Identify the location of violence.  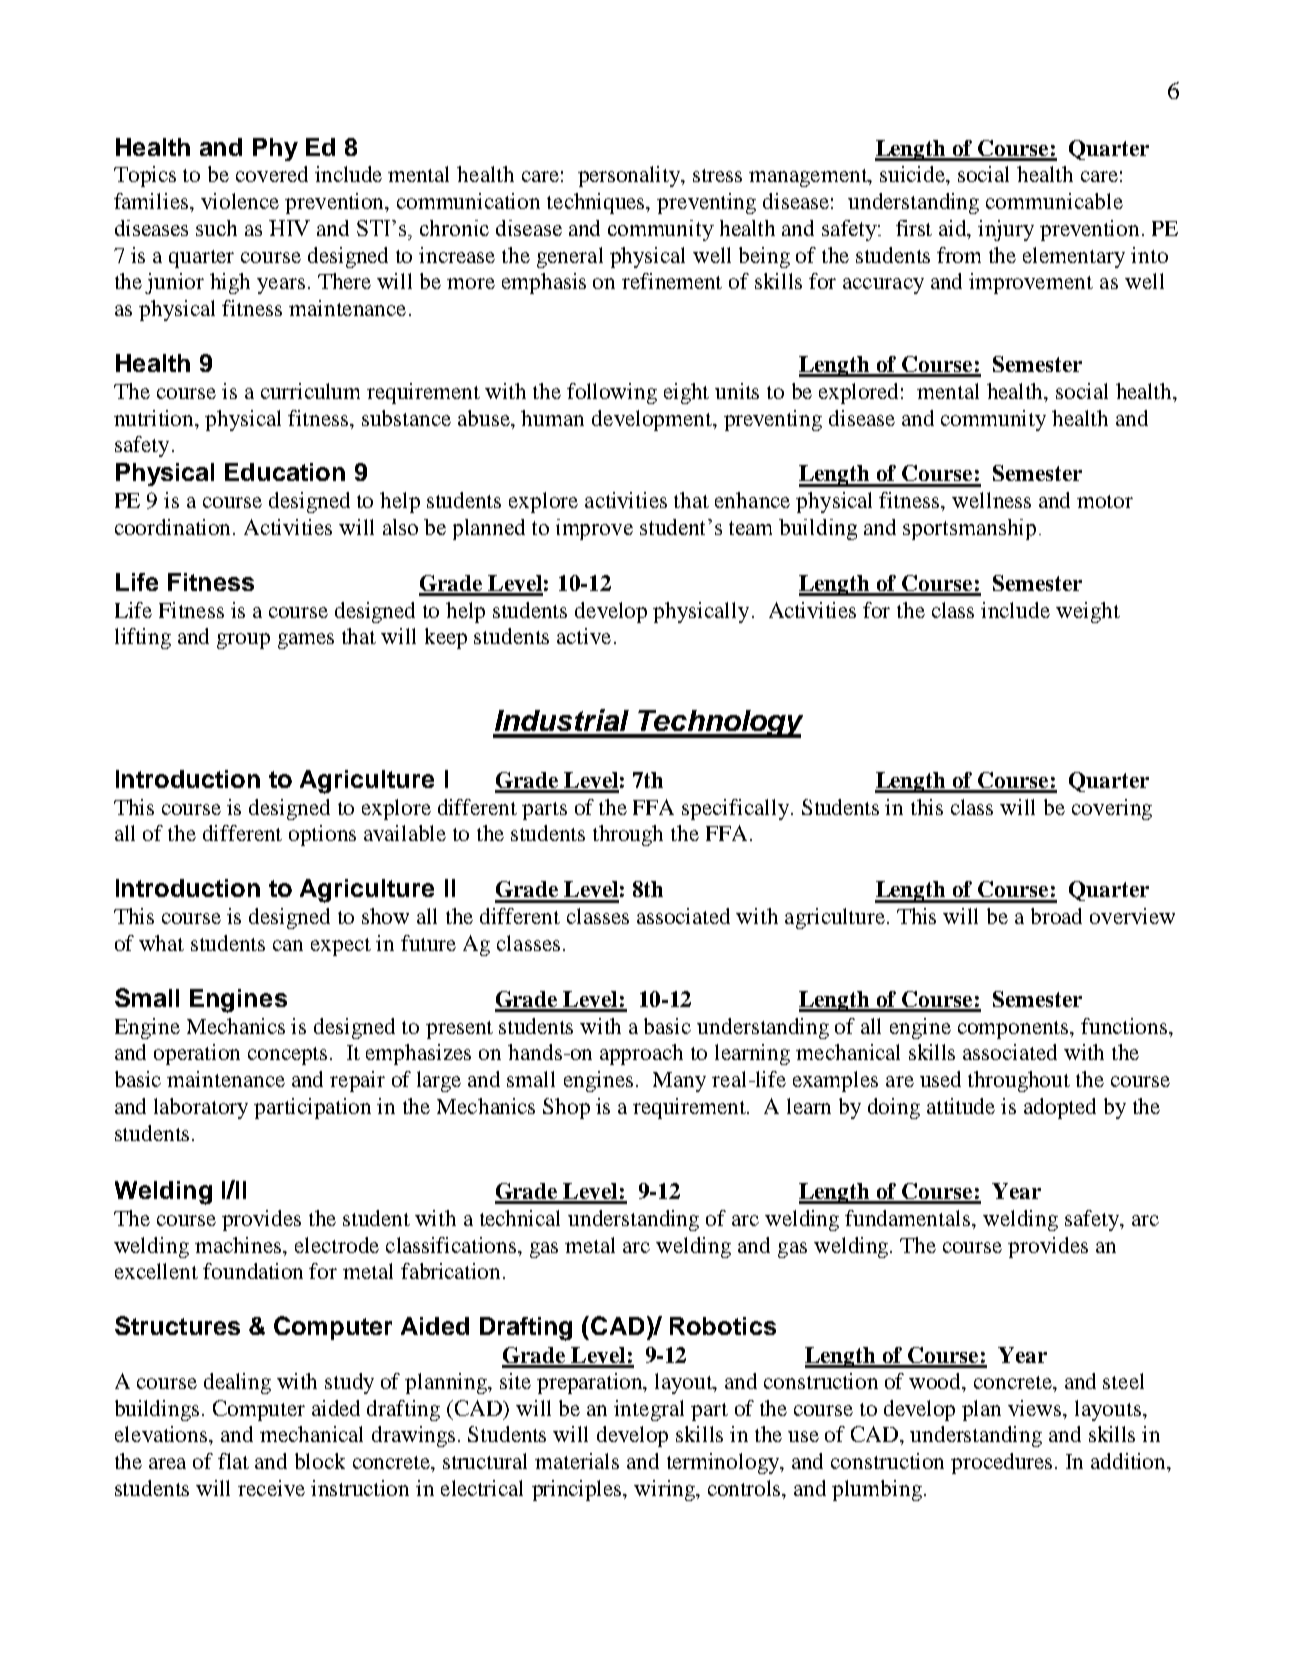
(240, 201).
